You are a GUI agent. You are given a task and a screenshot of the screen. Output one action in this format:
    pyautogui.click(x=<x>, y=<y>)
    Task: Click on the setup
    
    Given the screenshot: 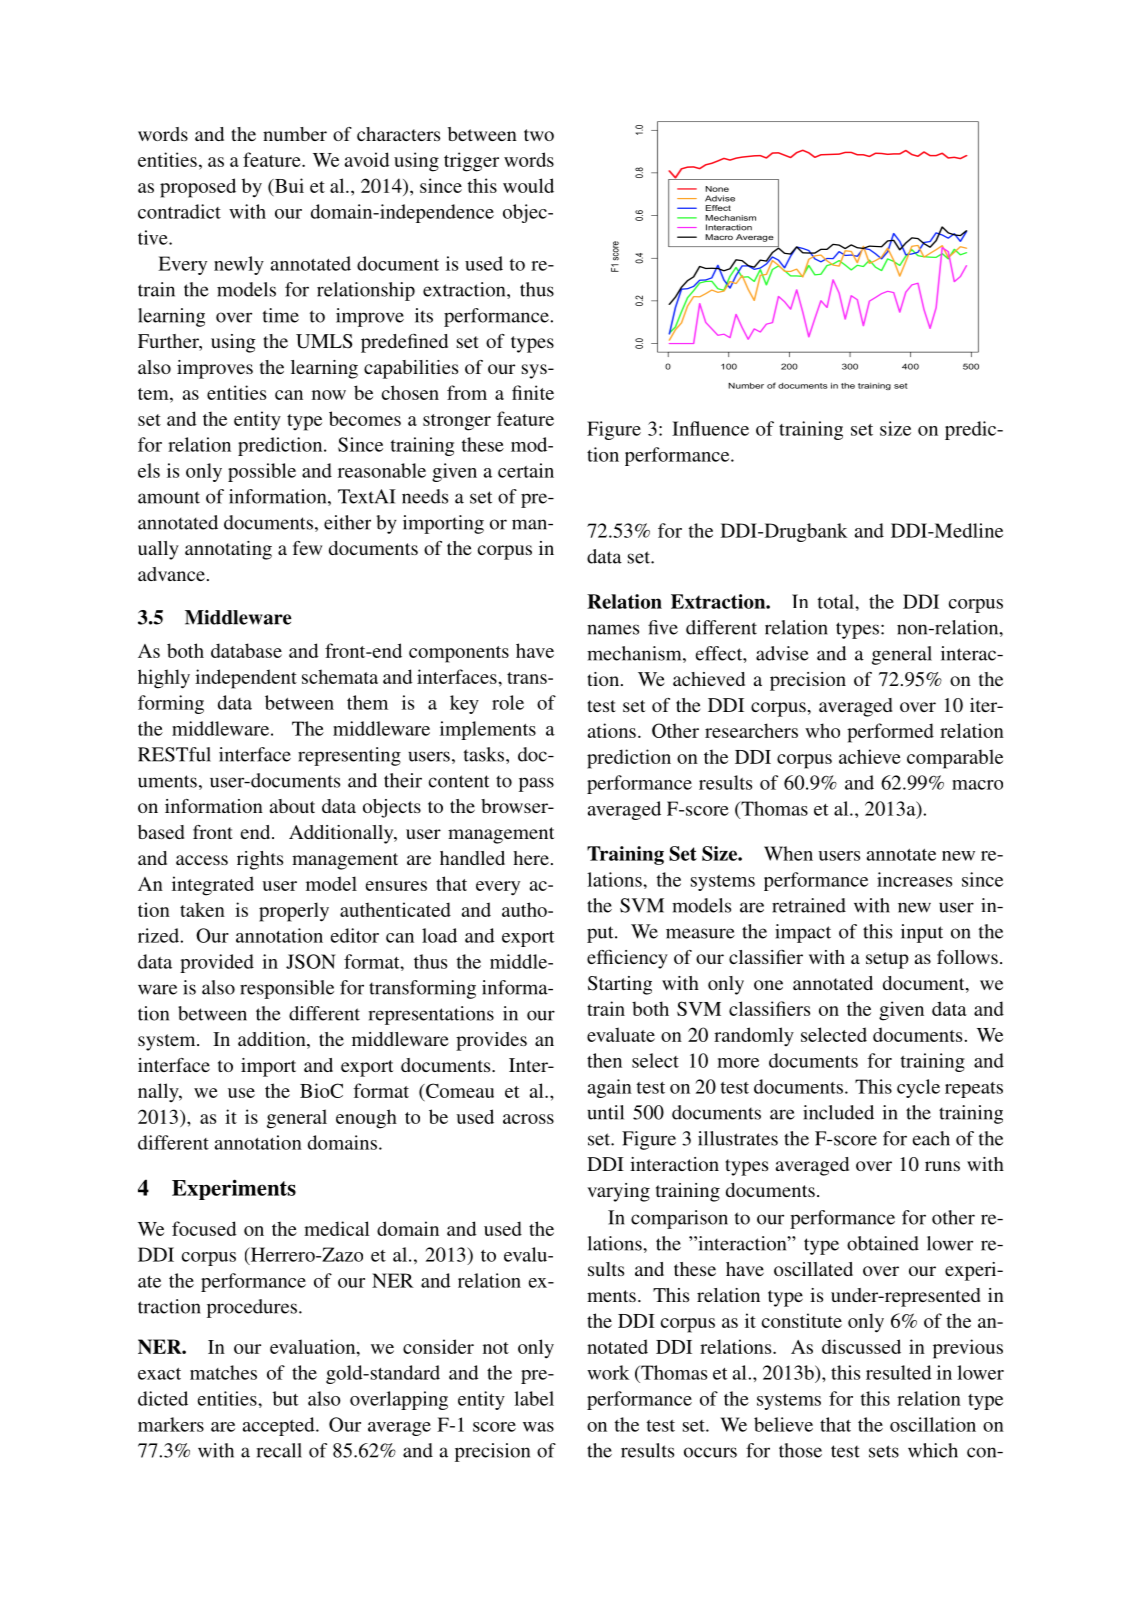 What is the action you would take?
    pyautogui.click(x=887, y=960)
